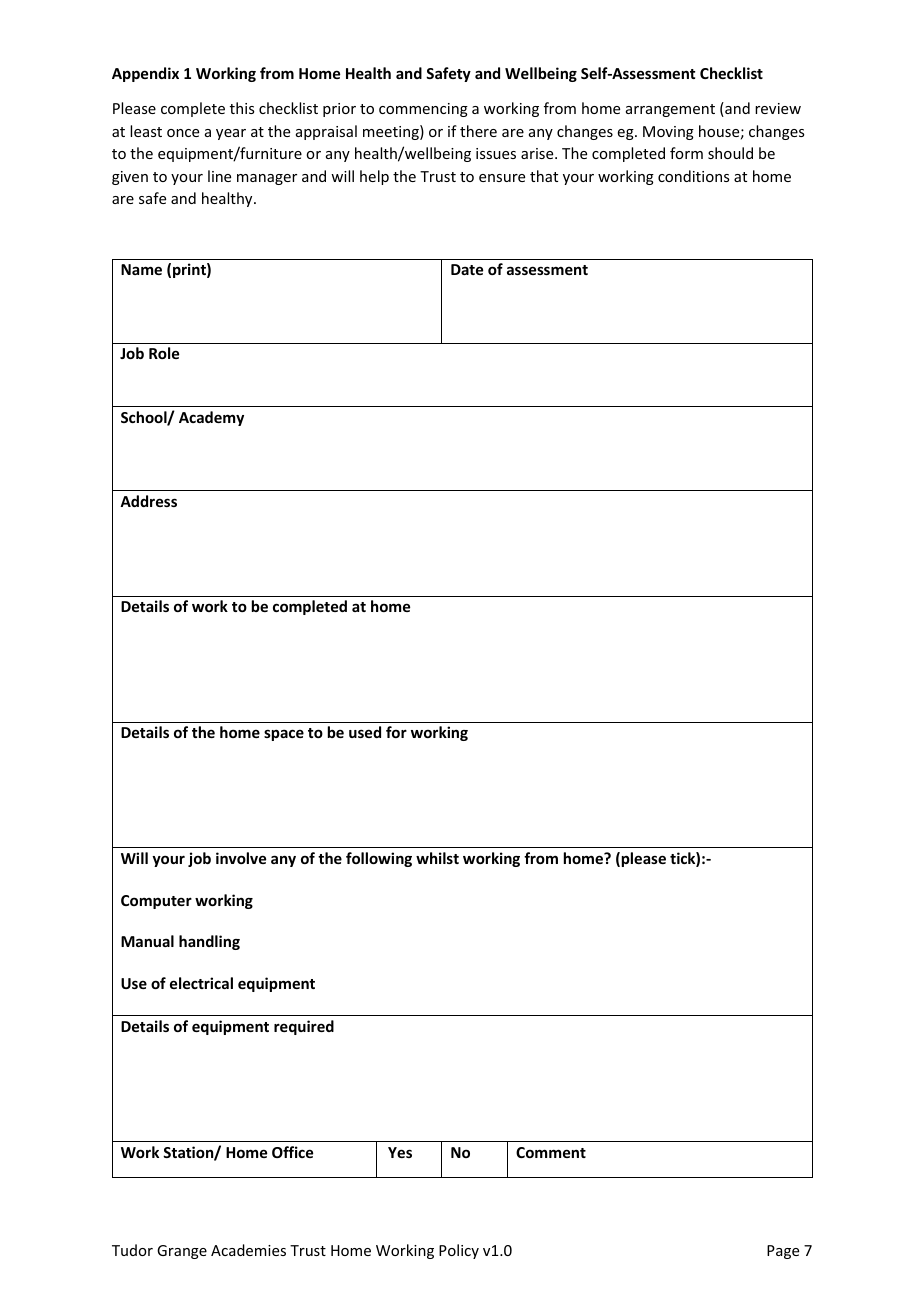  I want to click on arrangement, so click(670, 110).
